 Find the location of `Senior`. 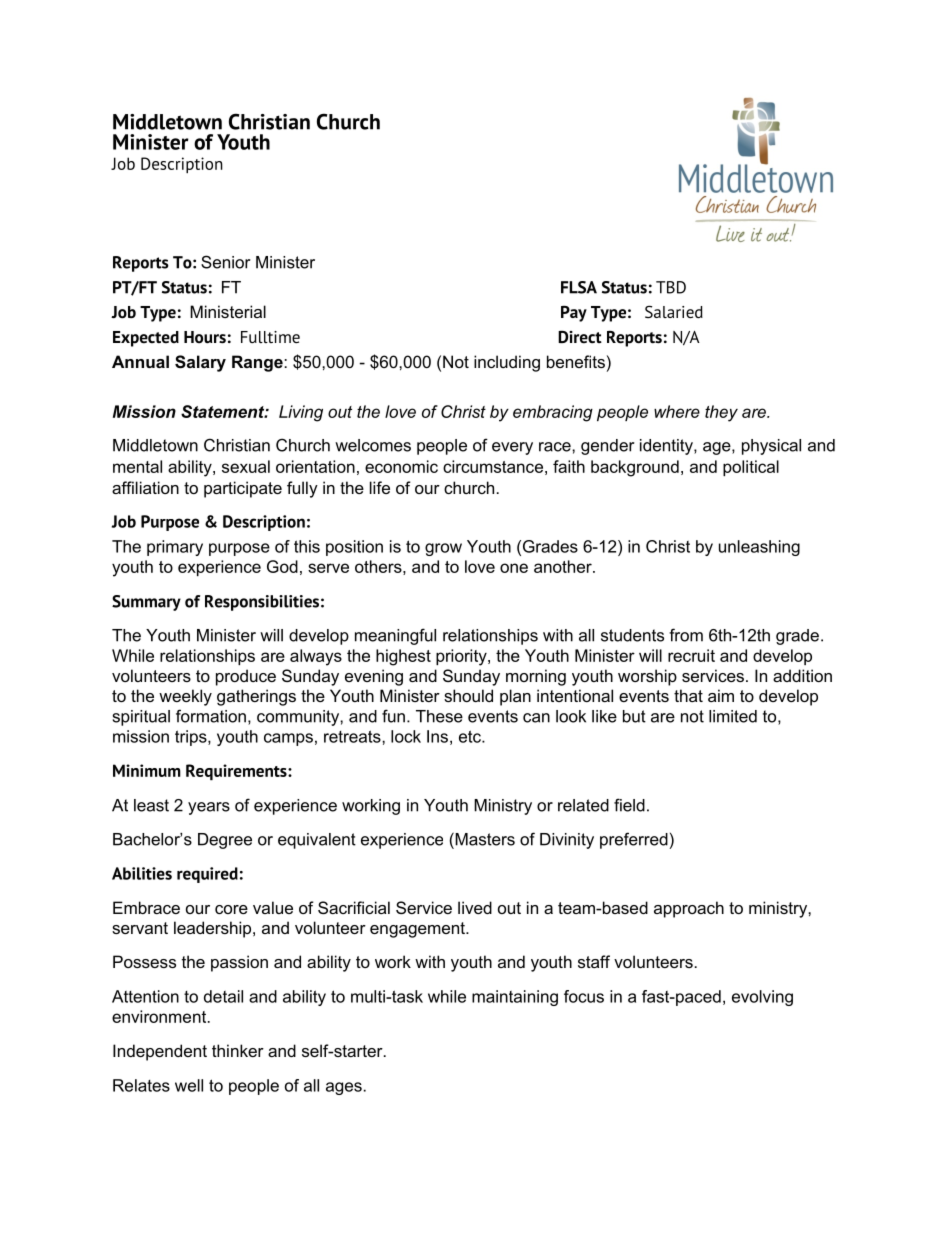

Senior is located at coordinates (225, 262).
